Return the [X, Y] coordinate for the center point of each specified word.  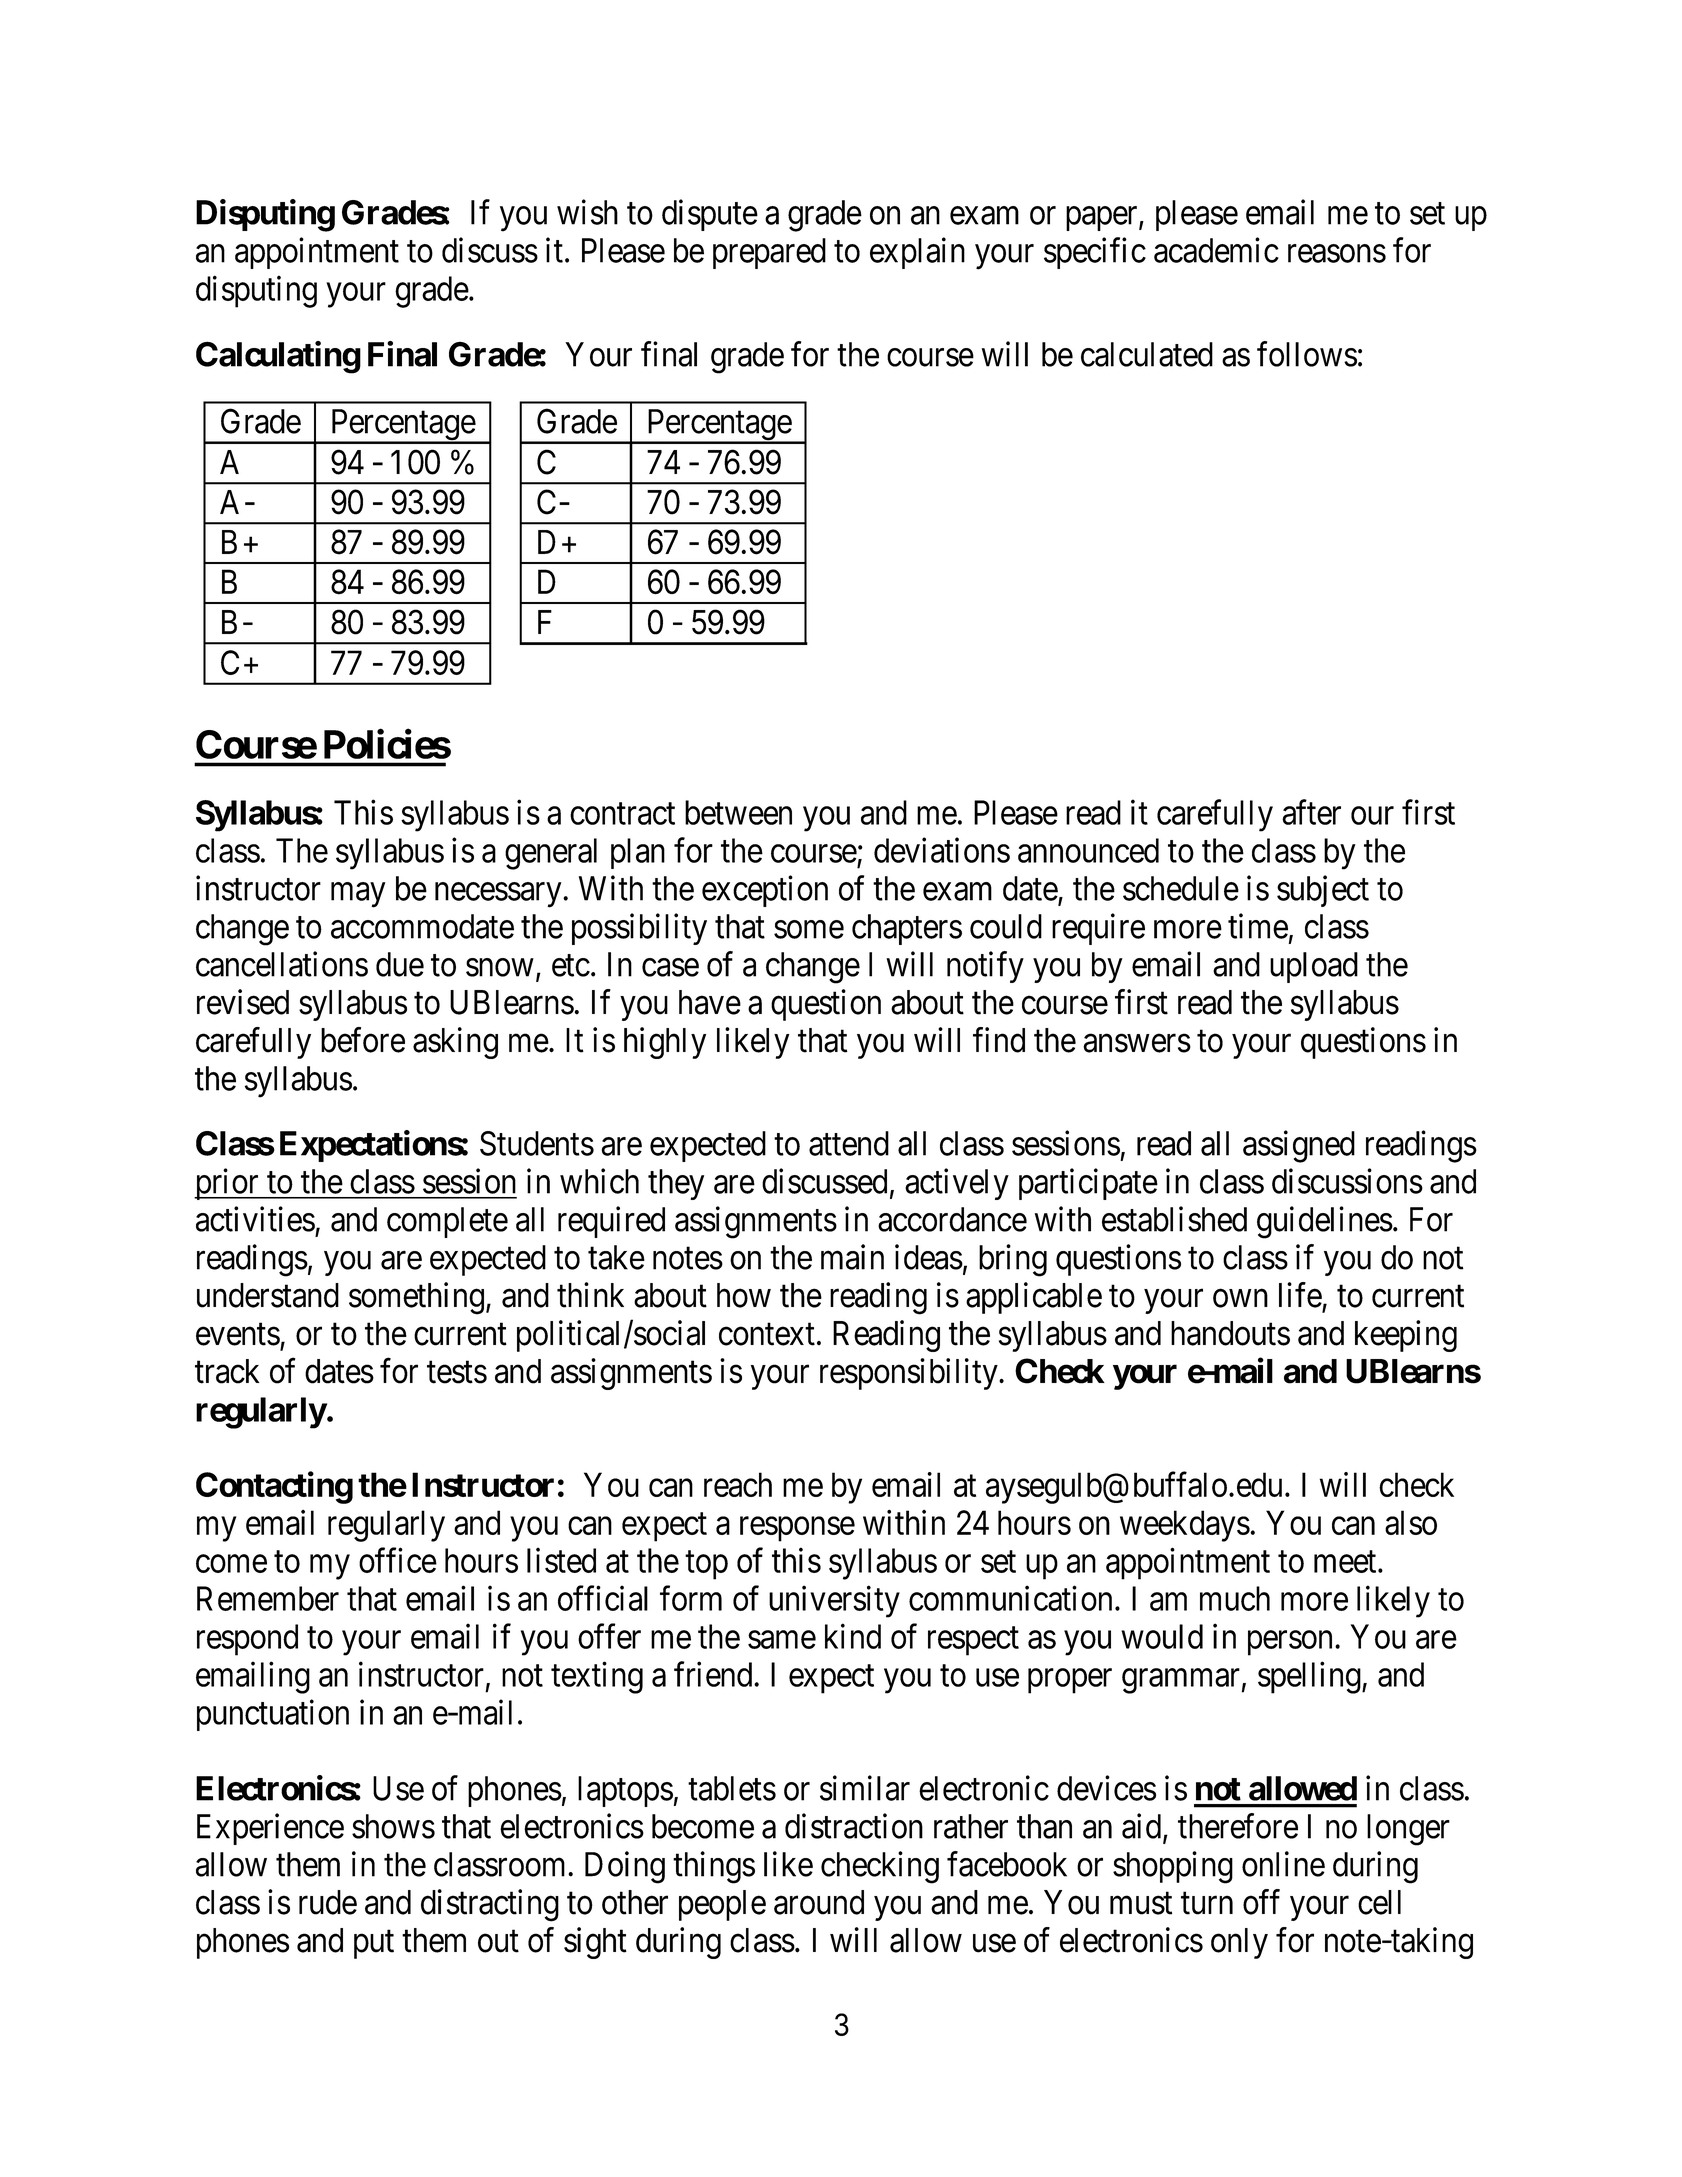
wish [587, 212]
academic [1216, 250]
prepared [769, 253]
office [398, 1560]
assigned [1299, 1146]
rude [328, 1902]
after [1311, 812]
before [363, 1040]
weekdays [1185, 1526]
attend [849, 1143]
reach [738, 1484]
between [738, 812]
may [358, 895]
